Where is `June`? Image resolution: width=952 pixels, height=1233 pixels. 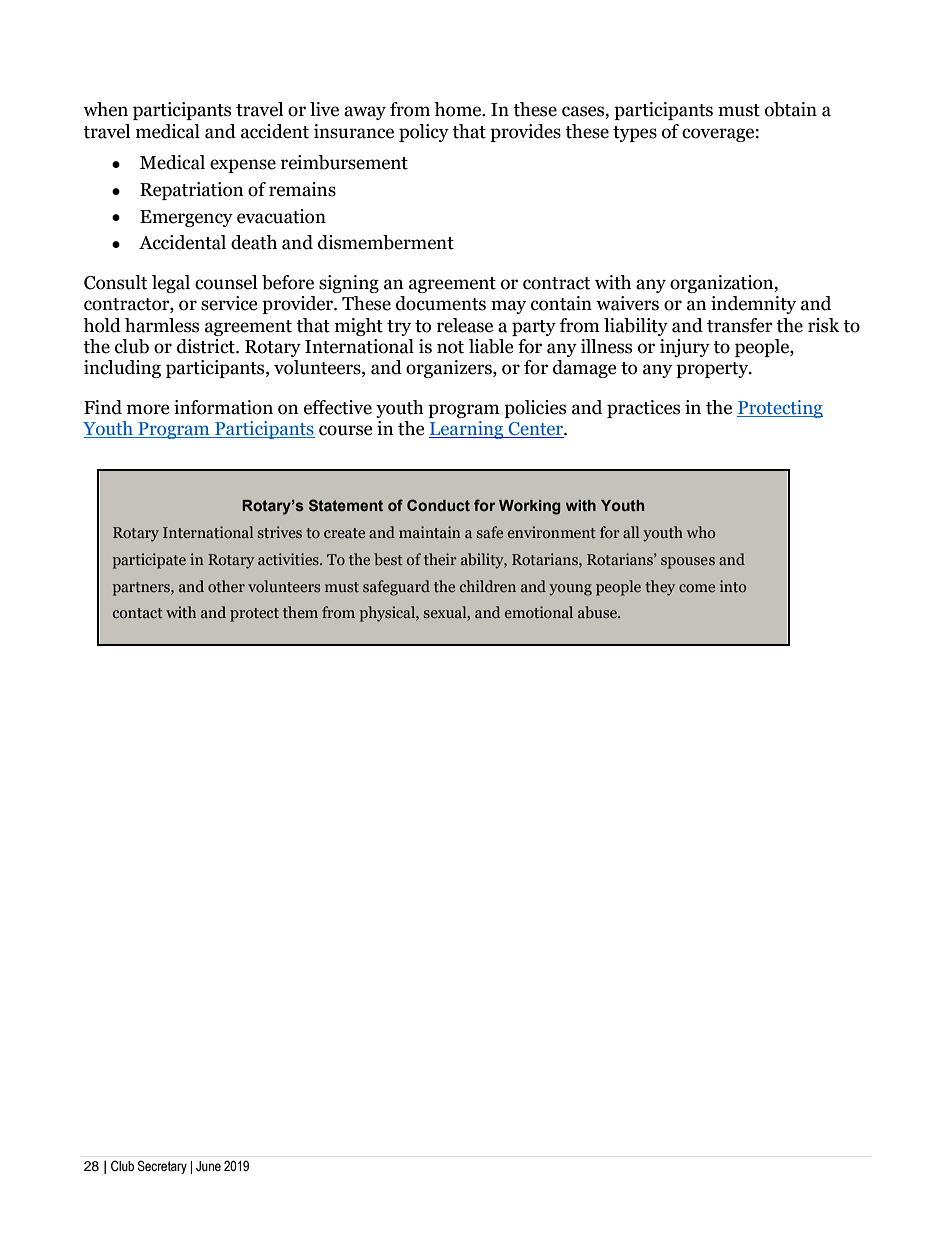
June is located at coordinates (208, 1166).
